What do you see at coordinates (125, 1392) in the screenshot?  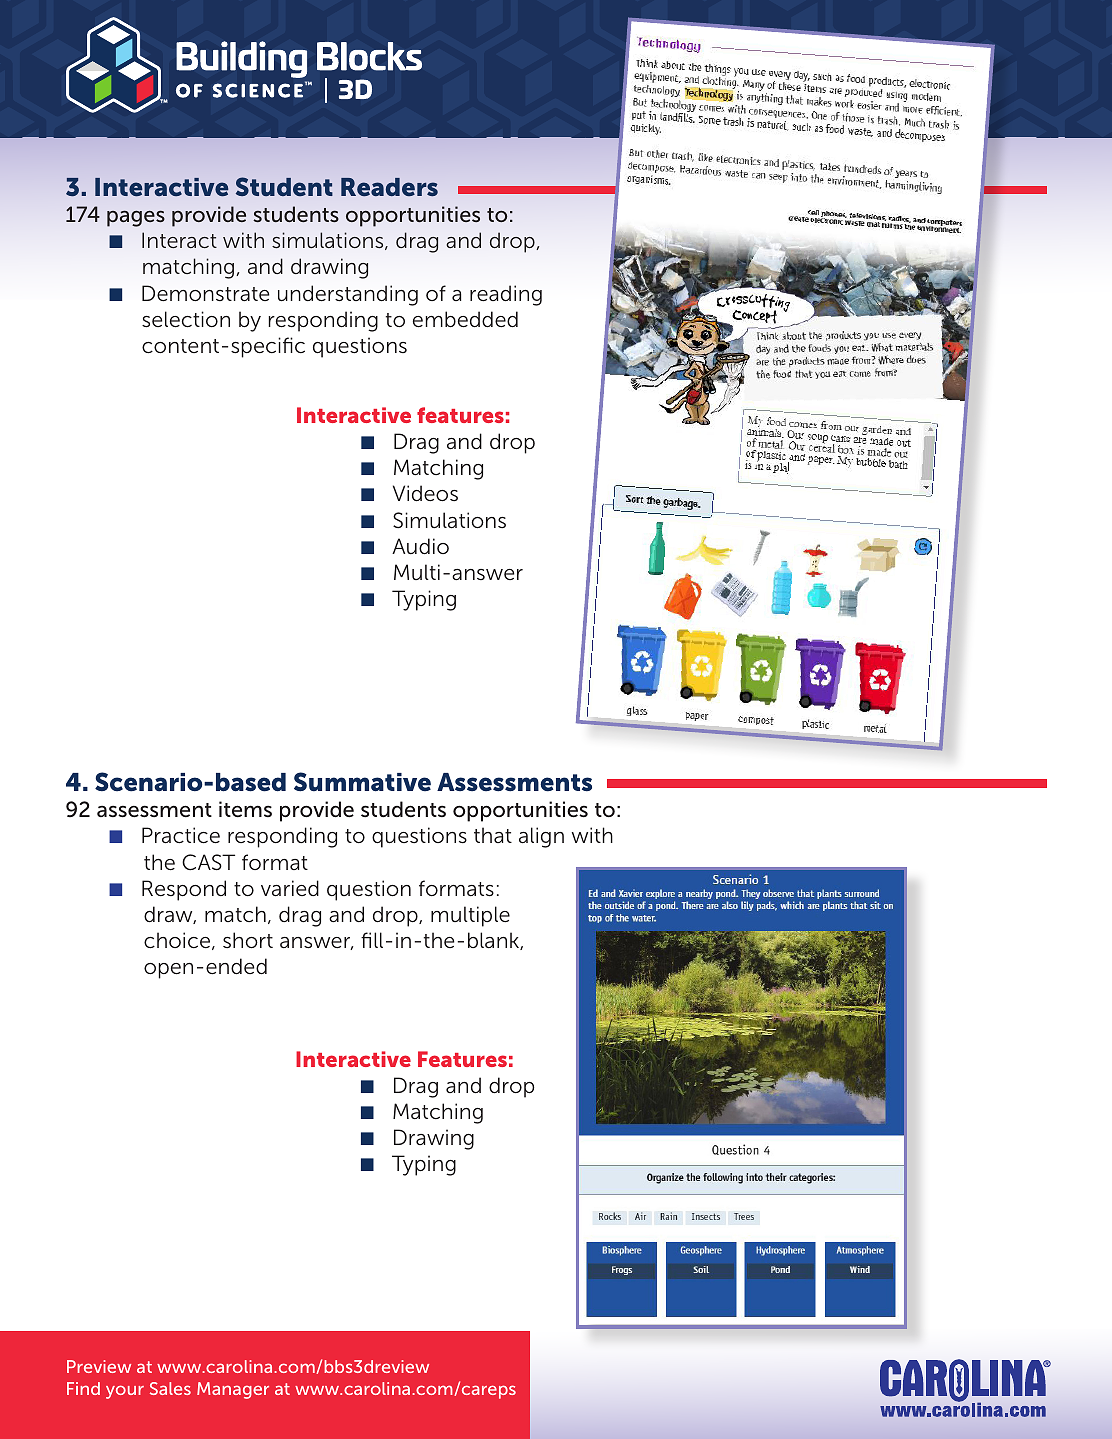 I see `your` at bounding box center [125, 1392].
